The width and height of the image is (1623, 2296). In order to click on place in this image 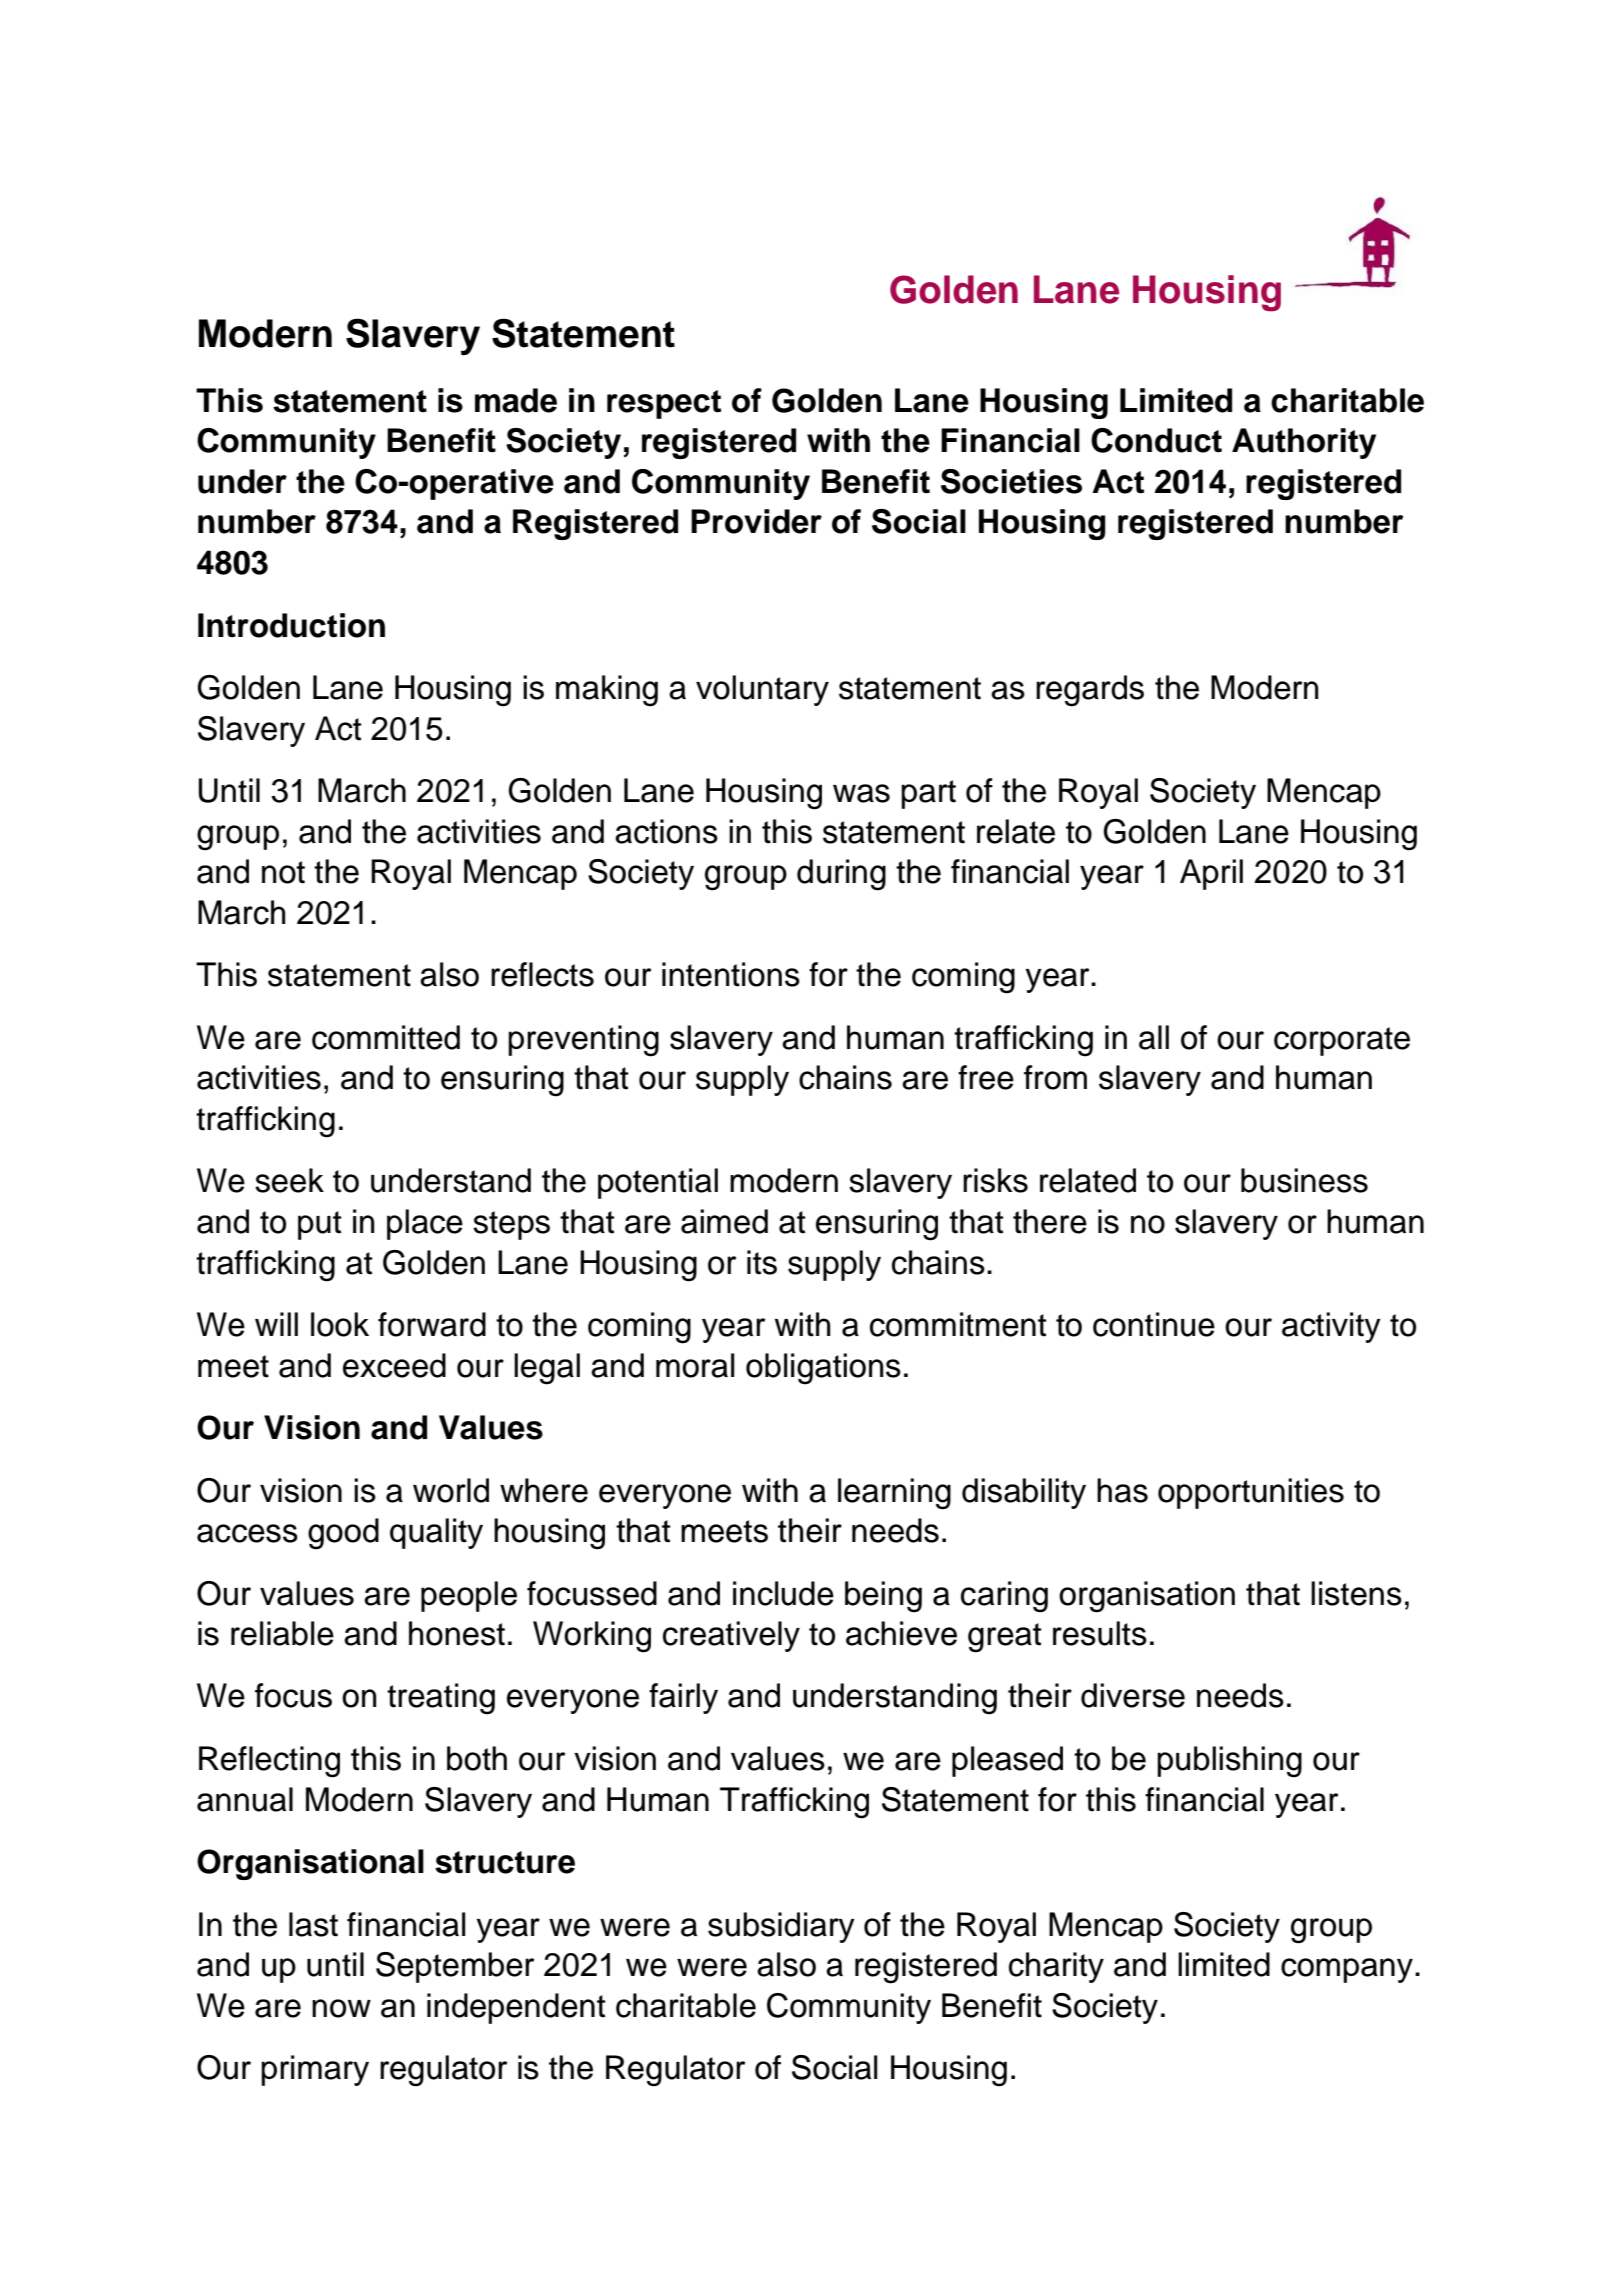, I will do `click(425, 1224)`.
